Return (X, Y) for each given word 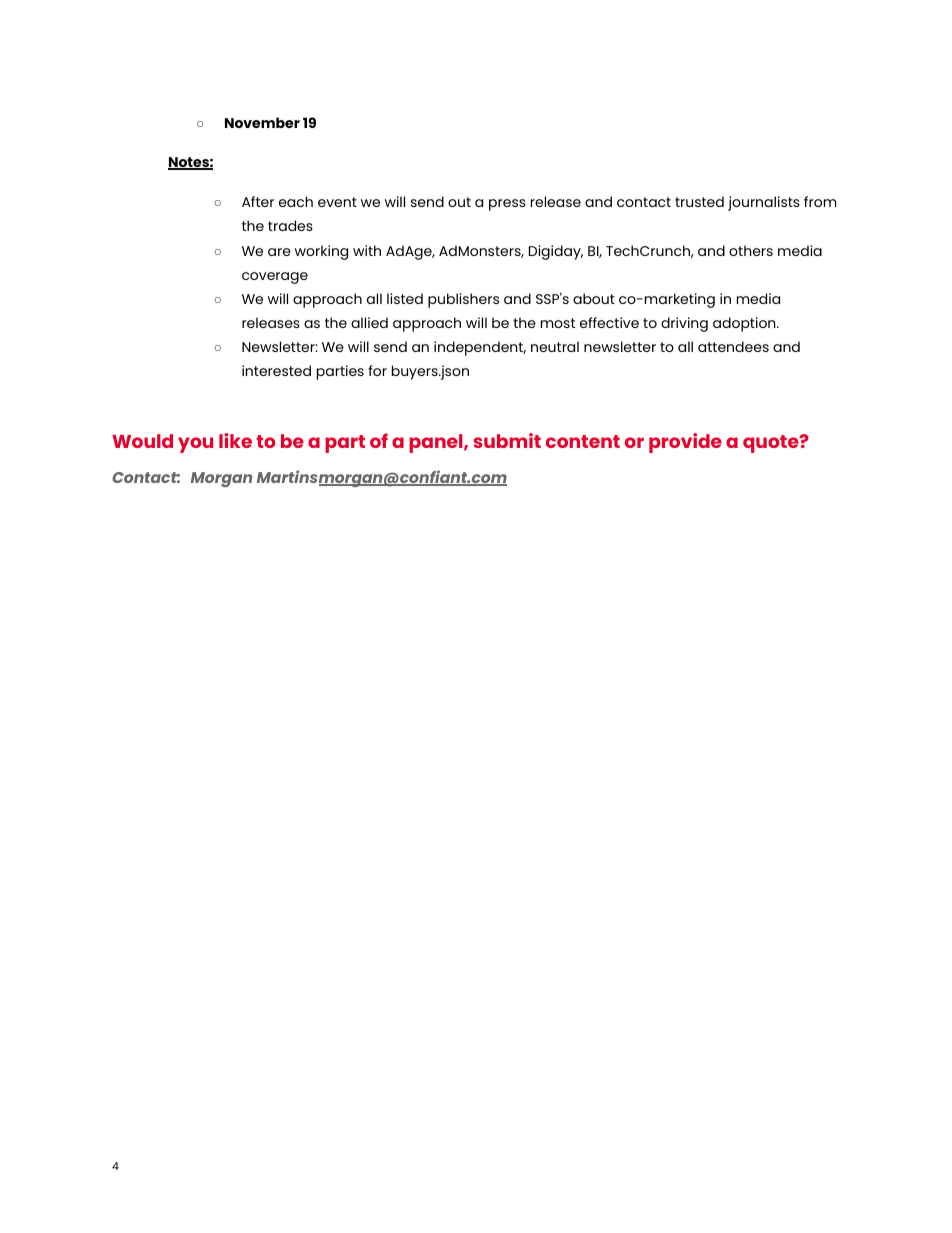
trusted (699, 201)
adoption (745, 324)
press (507, 205)
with (367, 250)
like (235, 440)
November (262, 122)
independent (480, 348)
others (751, 250)
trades (290, 225)
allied (369, 322)
